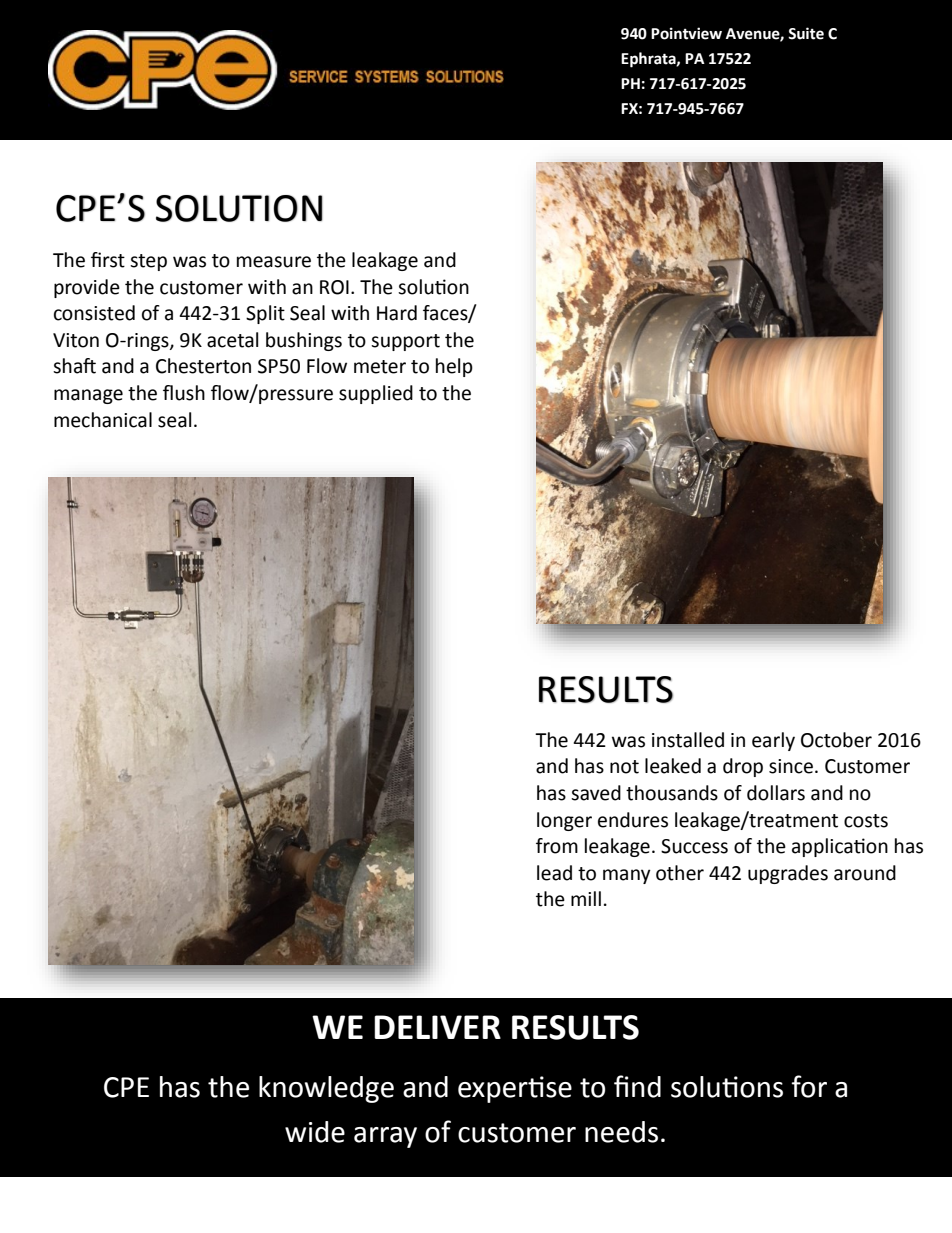 Image resolution: width=952 pixels, height=1233 pixels. I want to click on early, so click(773, 741).
